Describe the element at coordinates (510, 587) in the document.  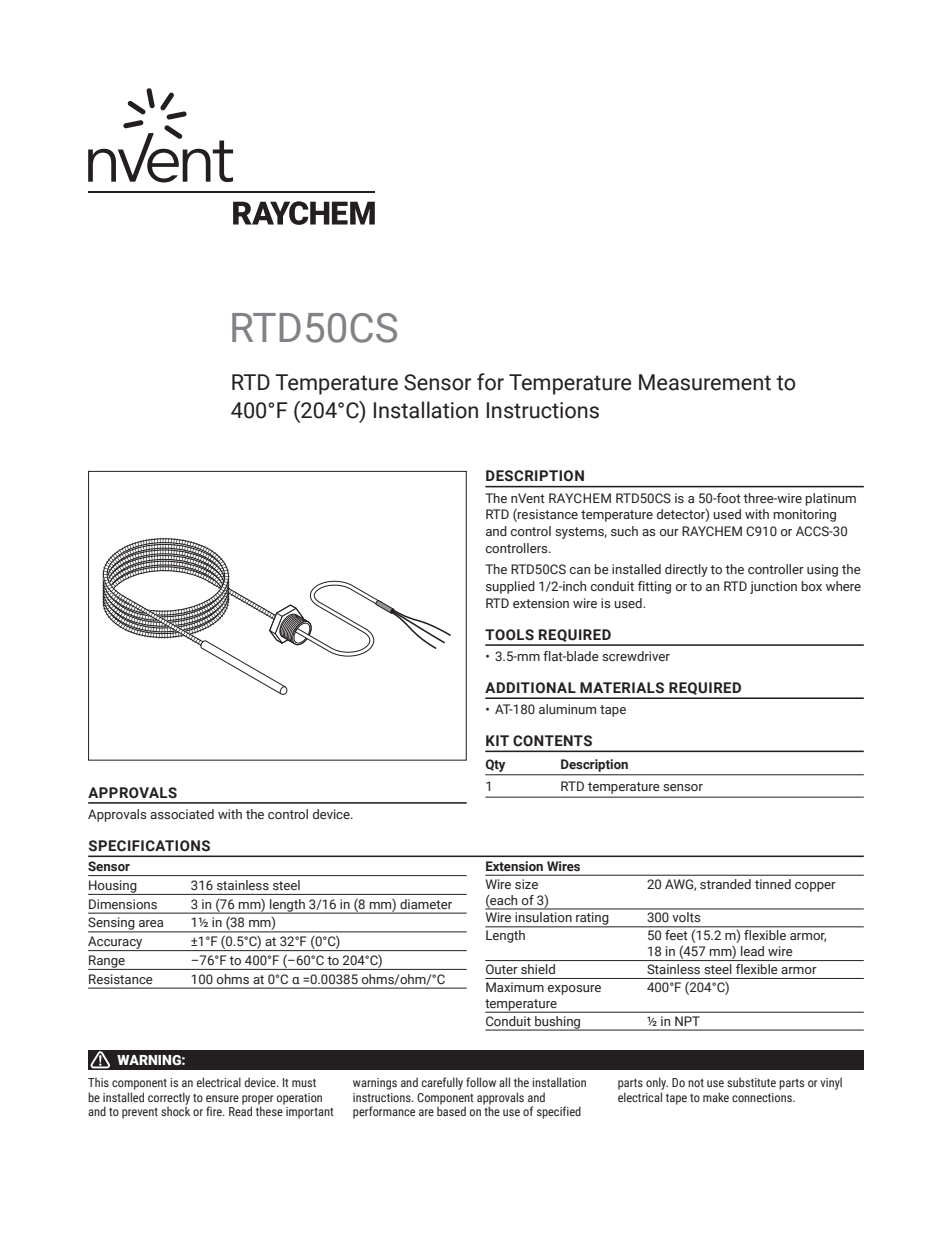
I see `supplied` at that location.
